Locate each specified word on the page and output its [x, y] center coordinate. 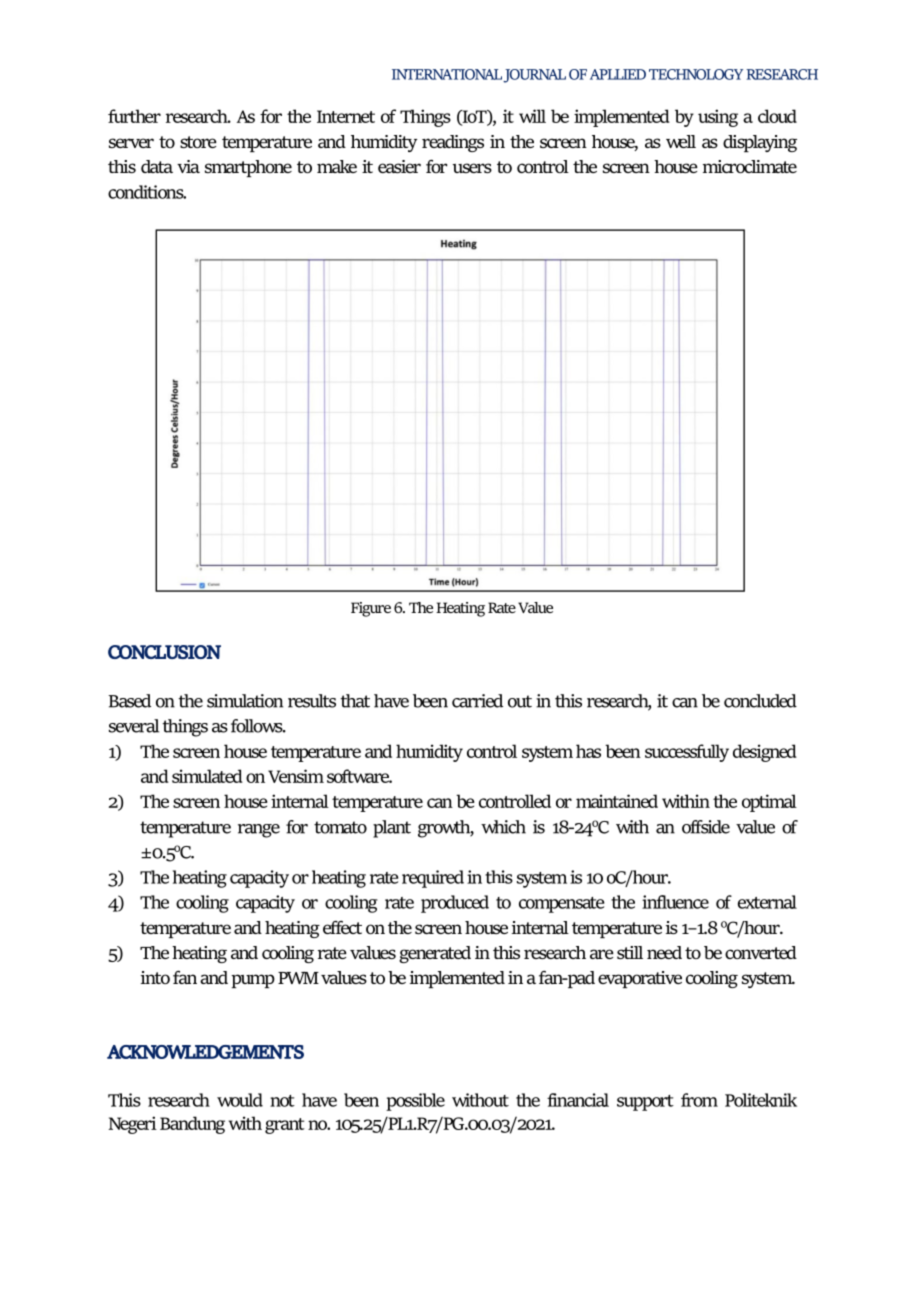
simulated [207, 776]
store [198, 142]
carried [477, 701]
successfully [687, 753]
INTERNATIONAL [447, 74]
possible [415, 1102]
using [718, 118]
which [503, 827]
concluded [760, 701]
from [699, 1100]
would [240, 1100]
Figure [371, 609]
